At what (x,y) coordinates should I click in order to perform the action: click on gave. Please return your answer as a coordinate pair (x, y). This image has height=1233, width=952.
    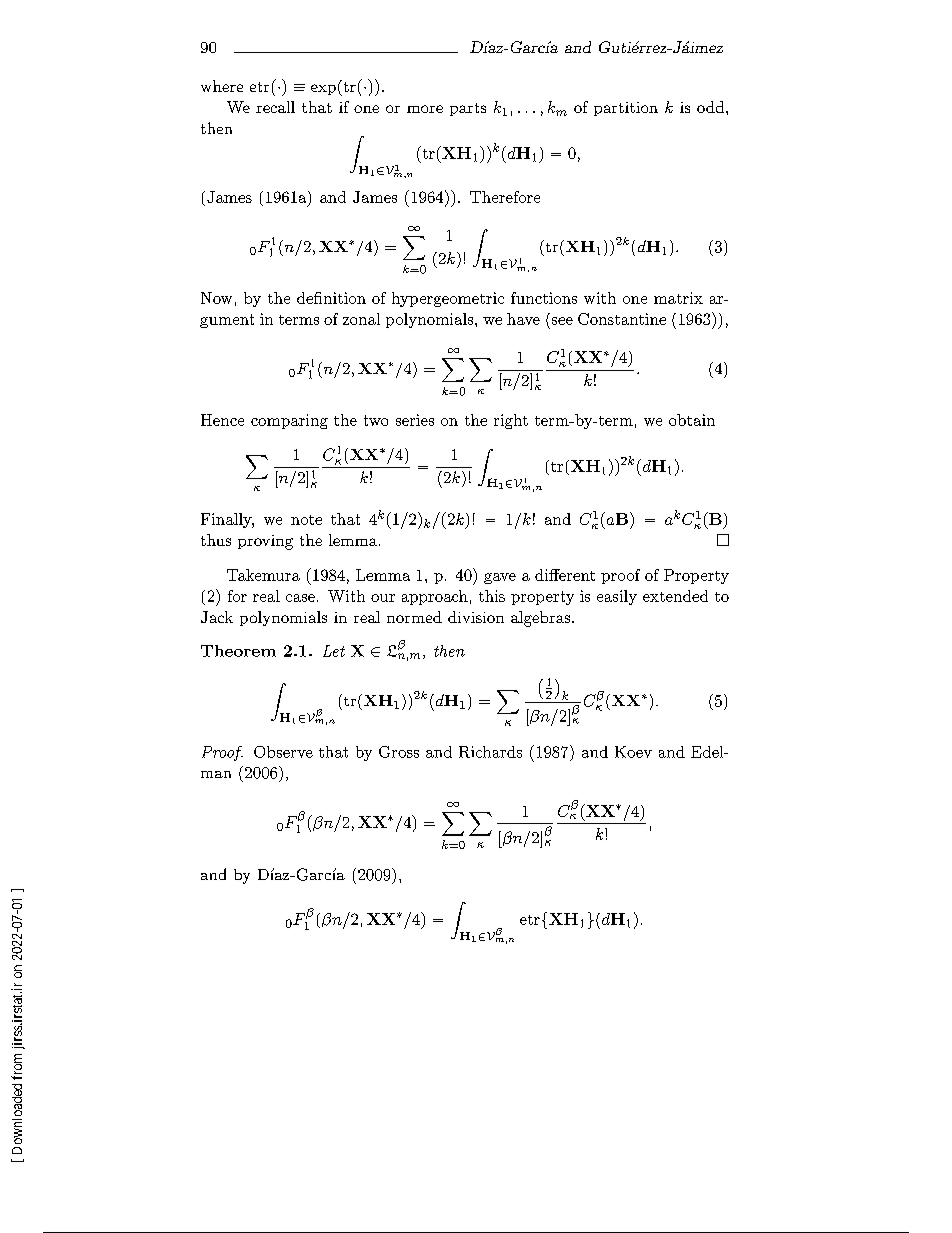
    Looking at the image, I should click on (500, 578).
